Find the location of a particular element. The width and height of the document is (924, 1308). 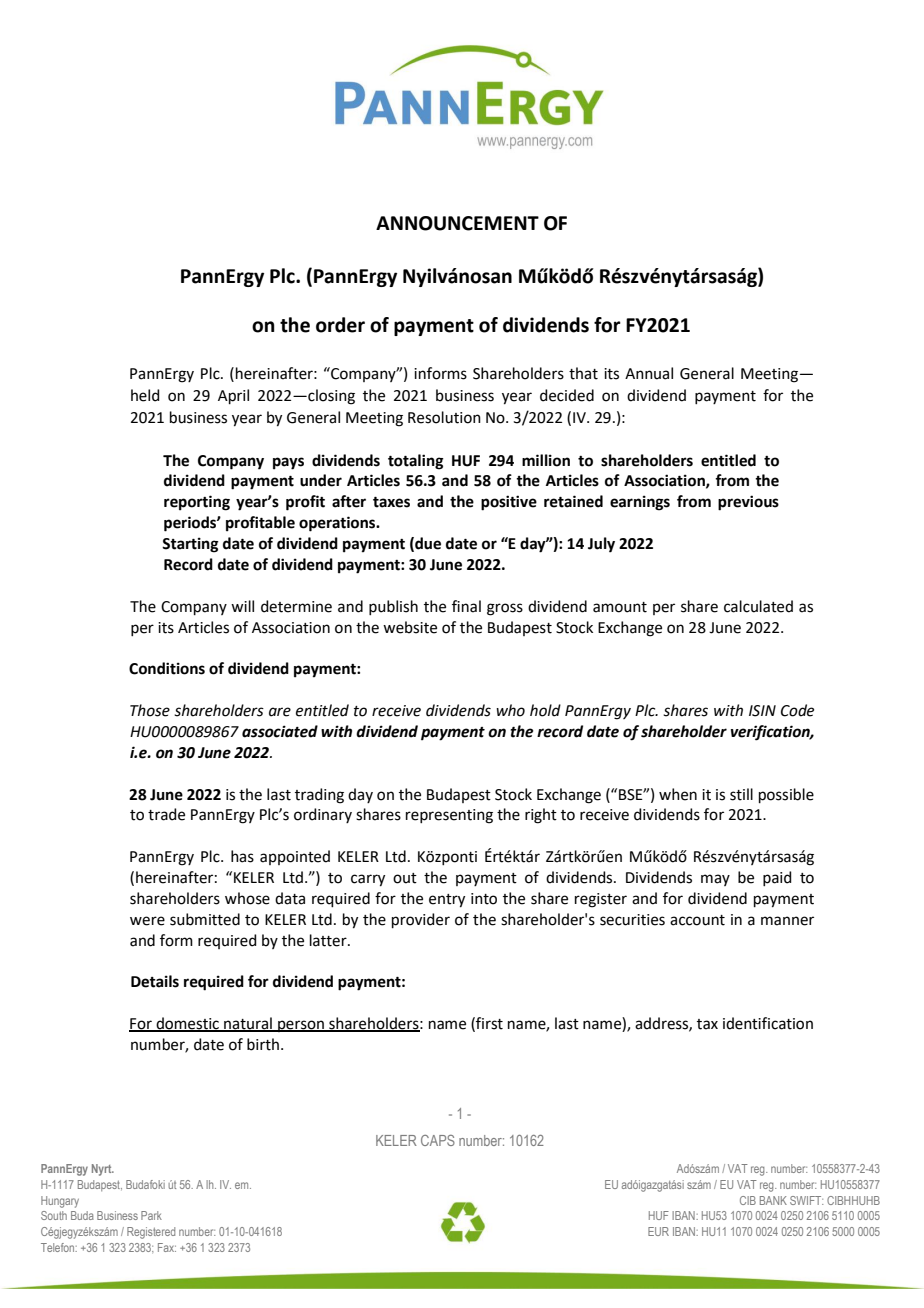

Those is located at coordinates (150, 710).
